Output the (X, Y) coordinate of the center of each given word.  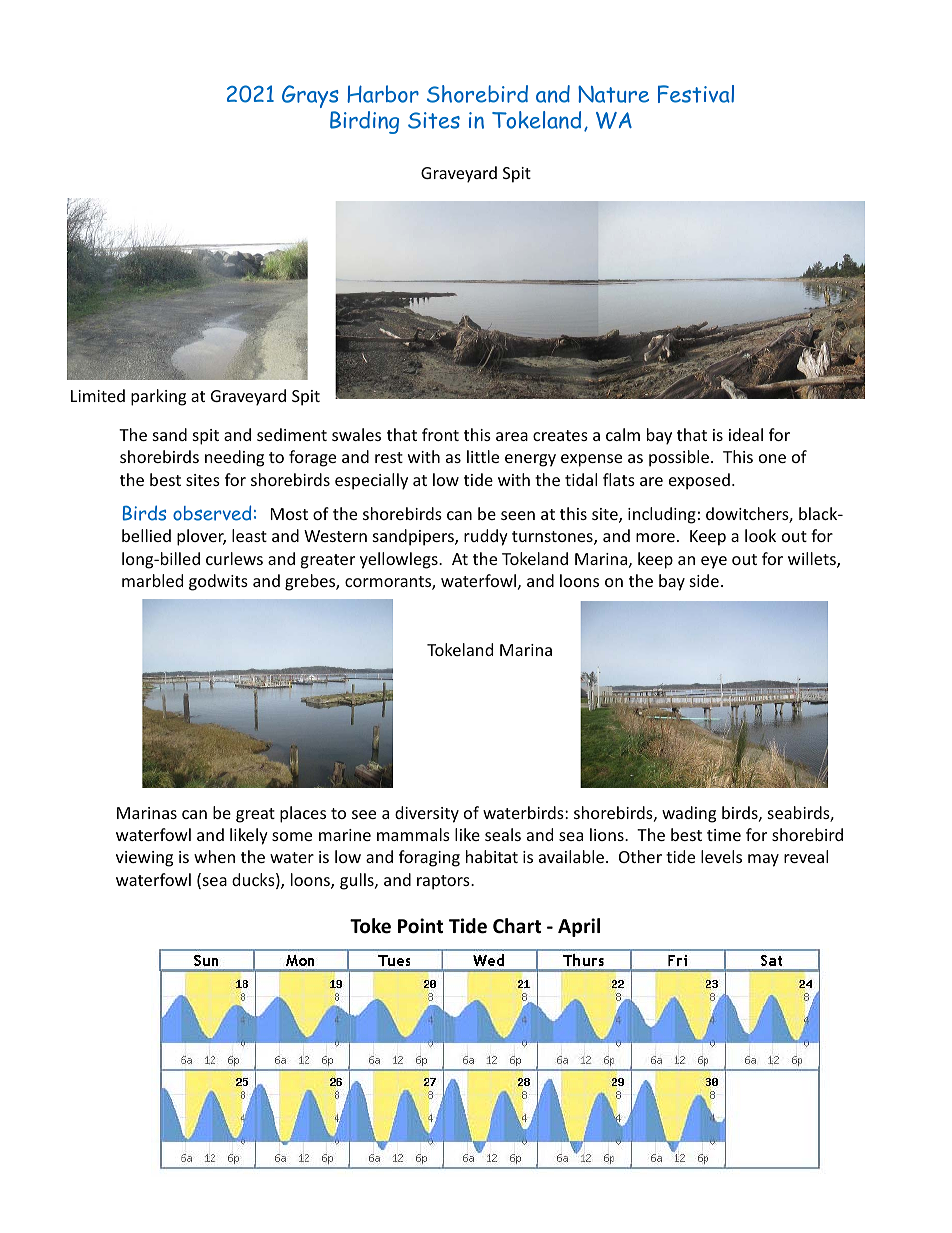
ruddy (486, 537)
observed (212, 513)
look (760, 535)
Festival (696, 94)
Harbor (383, 94)
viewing (144, 859)
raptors (444, 882)
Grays (310, 96)
